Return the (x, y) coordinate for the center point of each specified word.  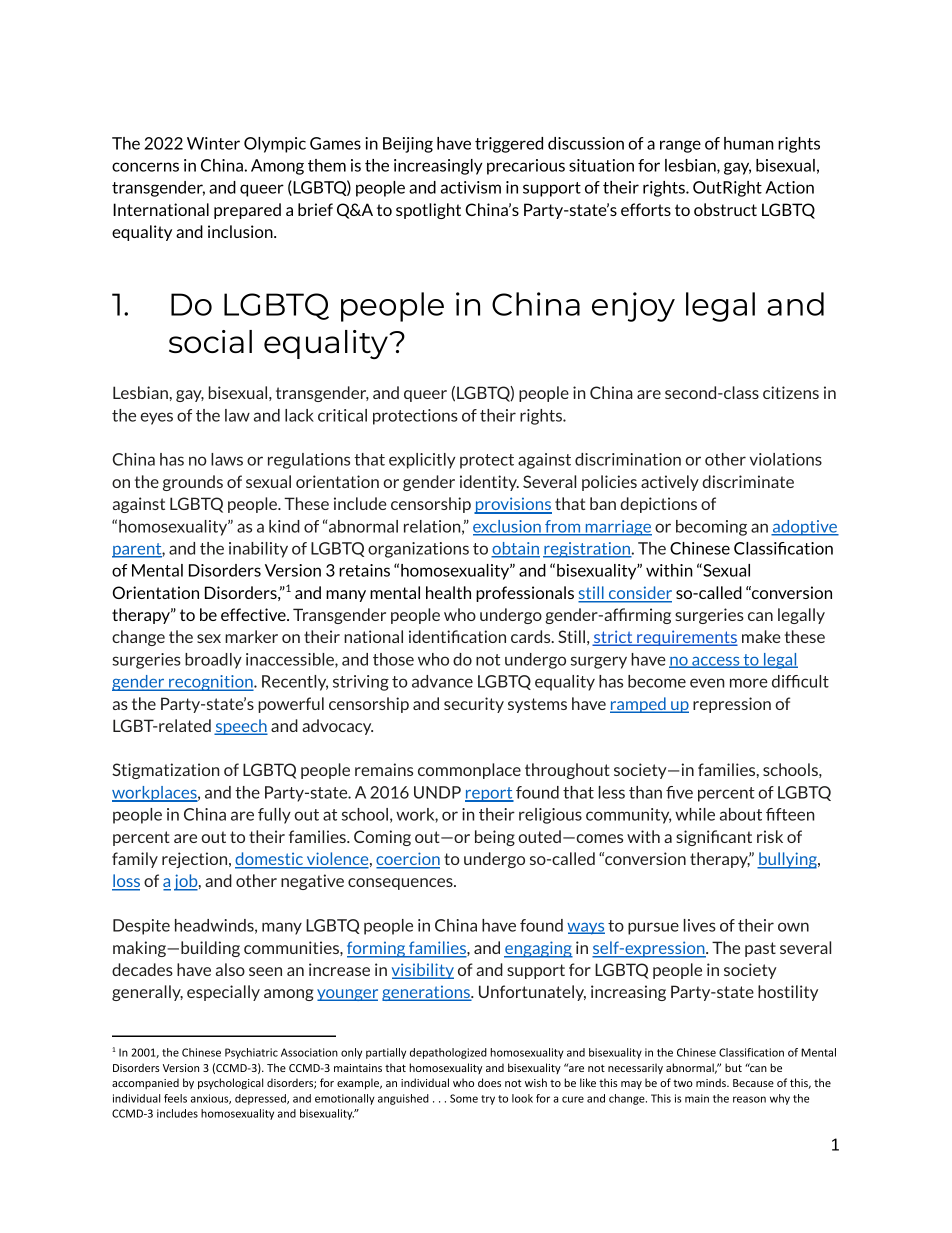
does (489, 1082)
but (733, 1067)
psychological (230, 1084)
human (749, 143)
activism (471, 187)
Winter (213, 143)
